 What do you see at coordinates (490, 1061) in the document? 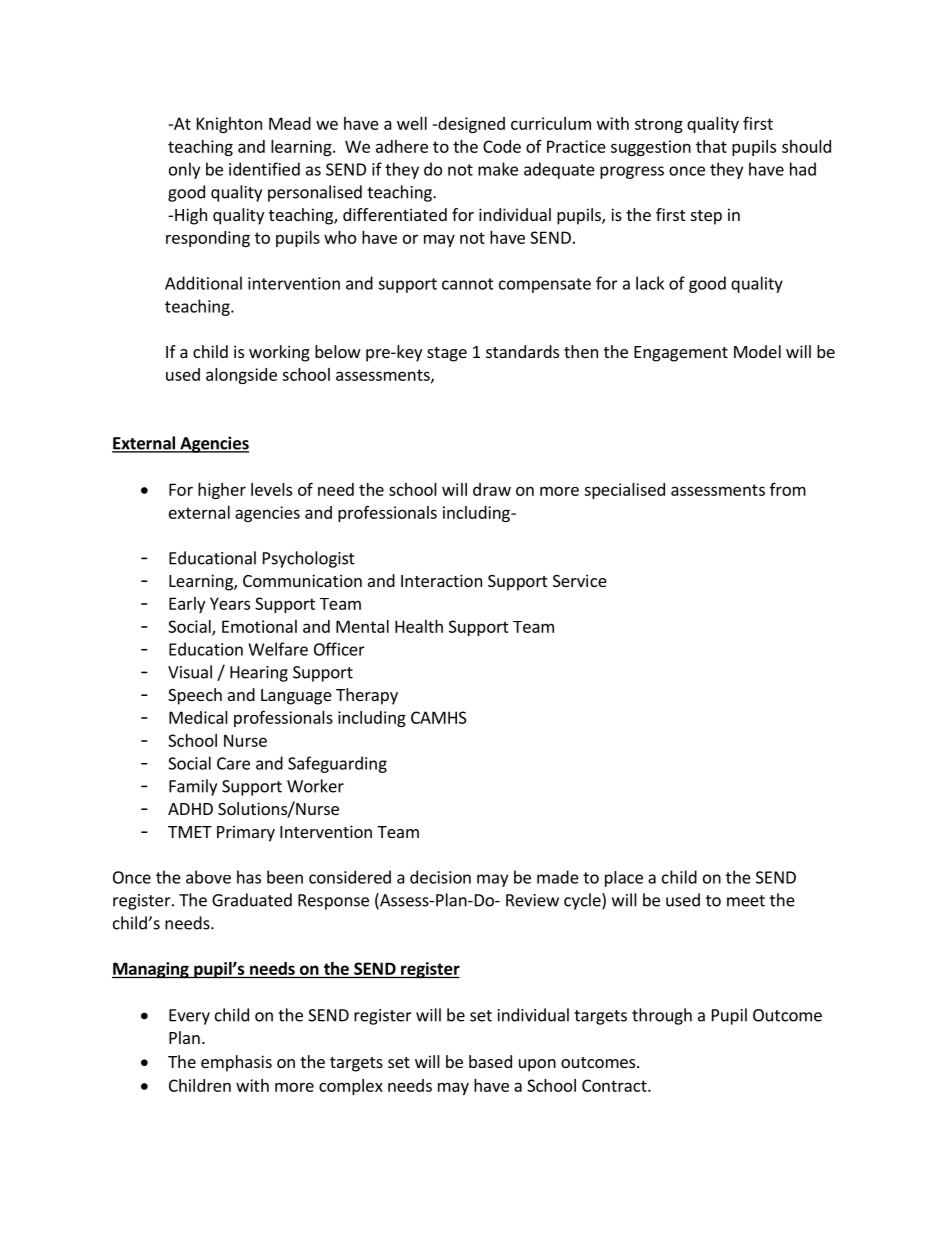
I see `based` at bounding box center [490, 1061].
